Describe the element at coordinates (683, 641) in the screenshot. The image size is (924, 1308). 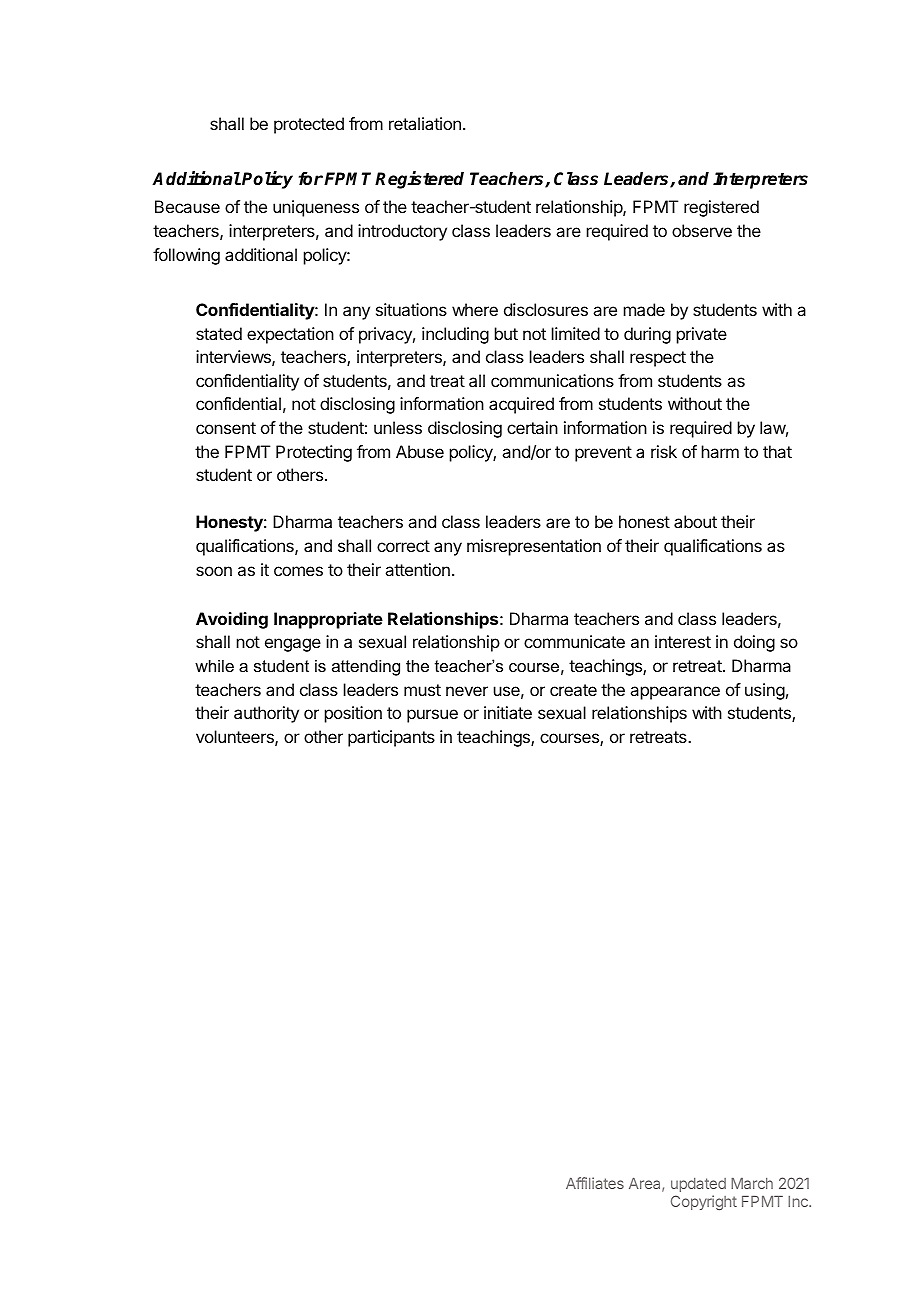
I see `interest` at that location.
